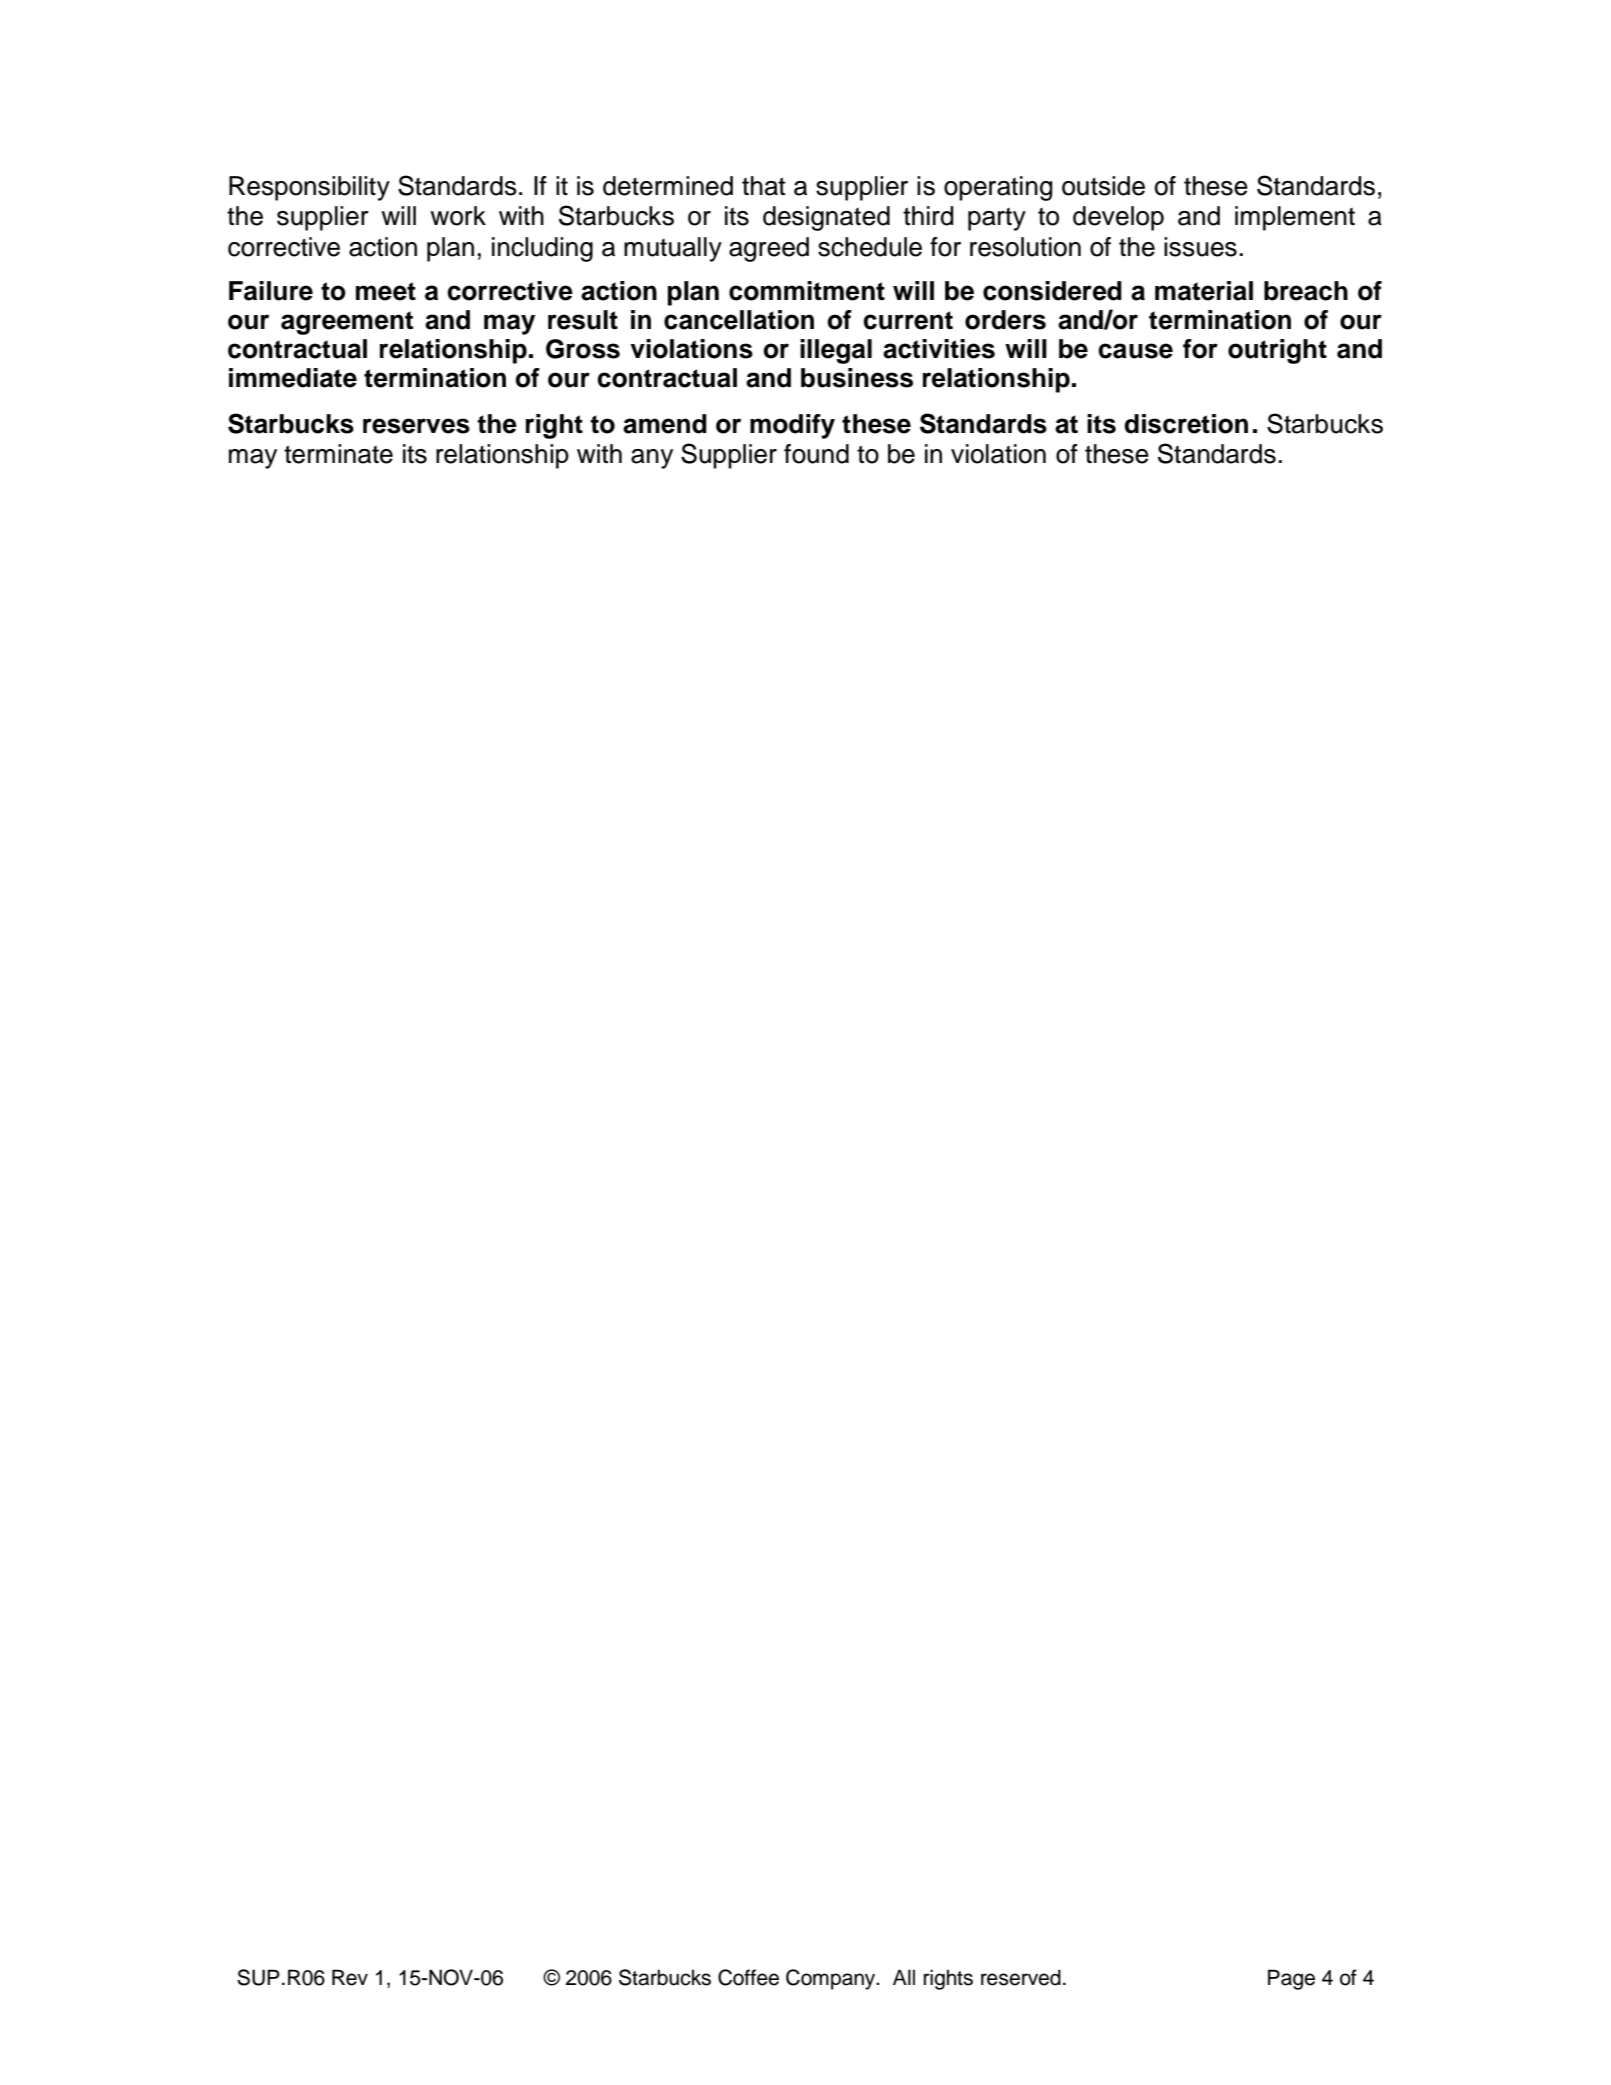 The height and width of the page is (2085, 1611). Describe the element at coordinates (386, 291) in the page. I see `meet` at that location.
